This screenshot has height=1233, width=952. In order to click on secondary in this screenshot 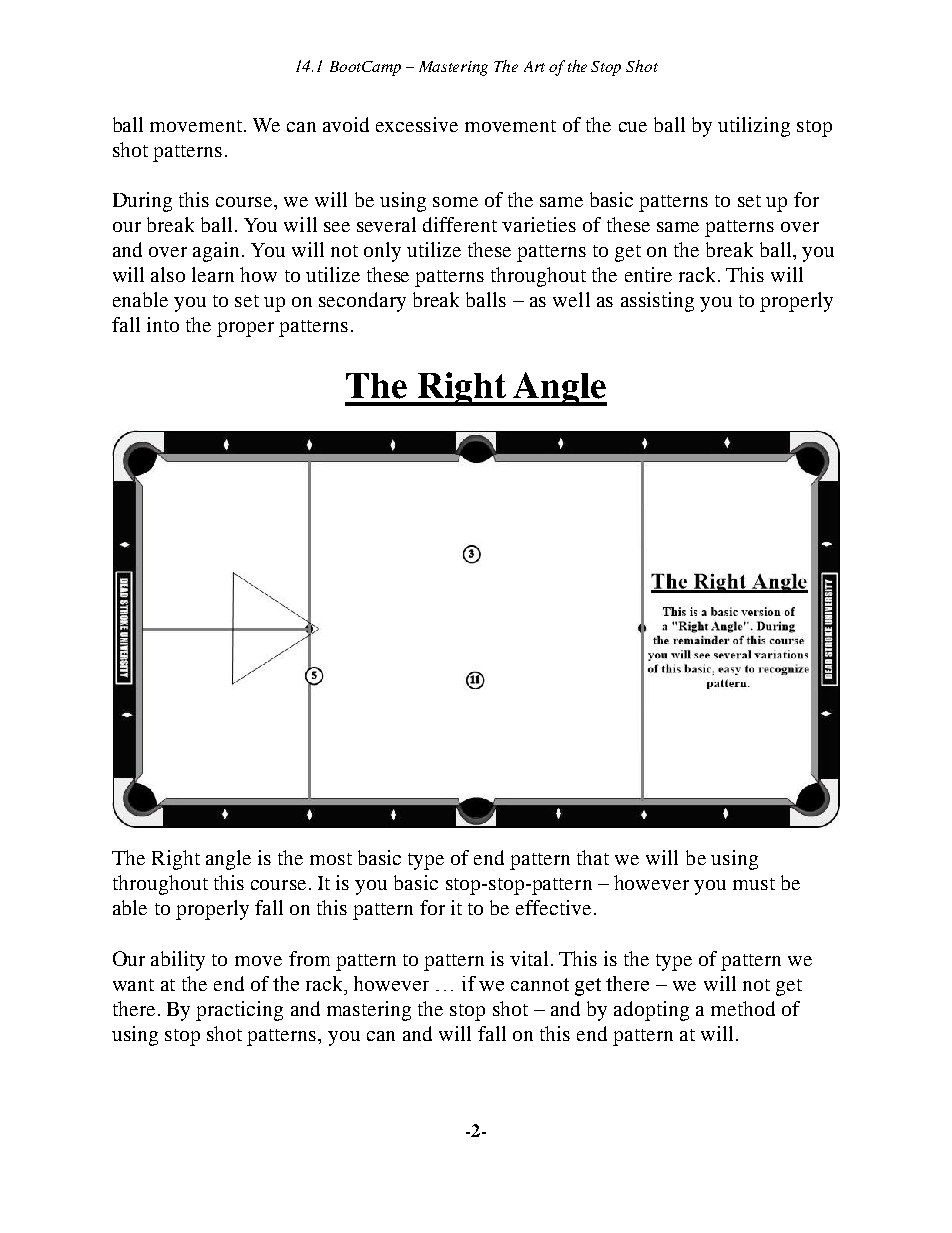, I will do `click(362, 302)`.
